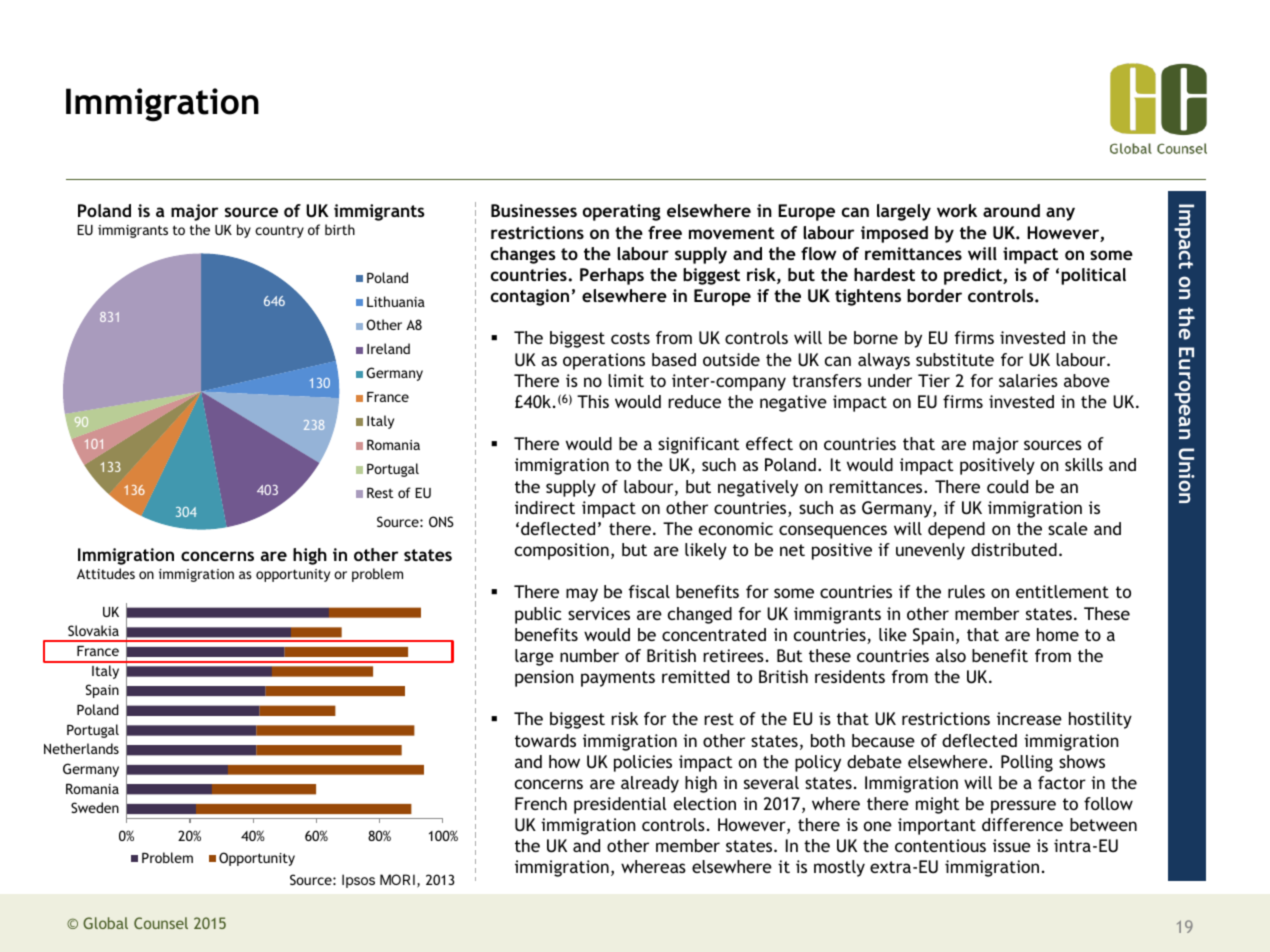 The image size is (1270, 952). Describe the element at coordinates (397, 879) in the document. I see `MORI` at that location.
